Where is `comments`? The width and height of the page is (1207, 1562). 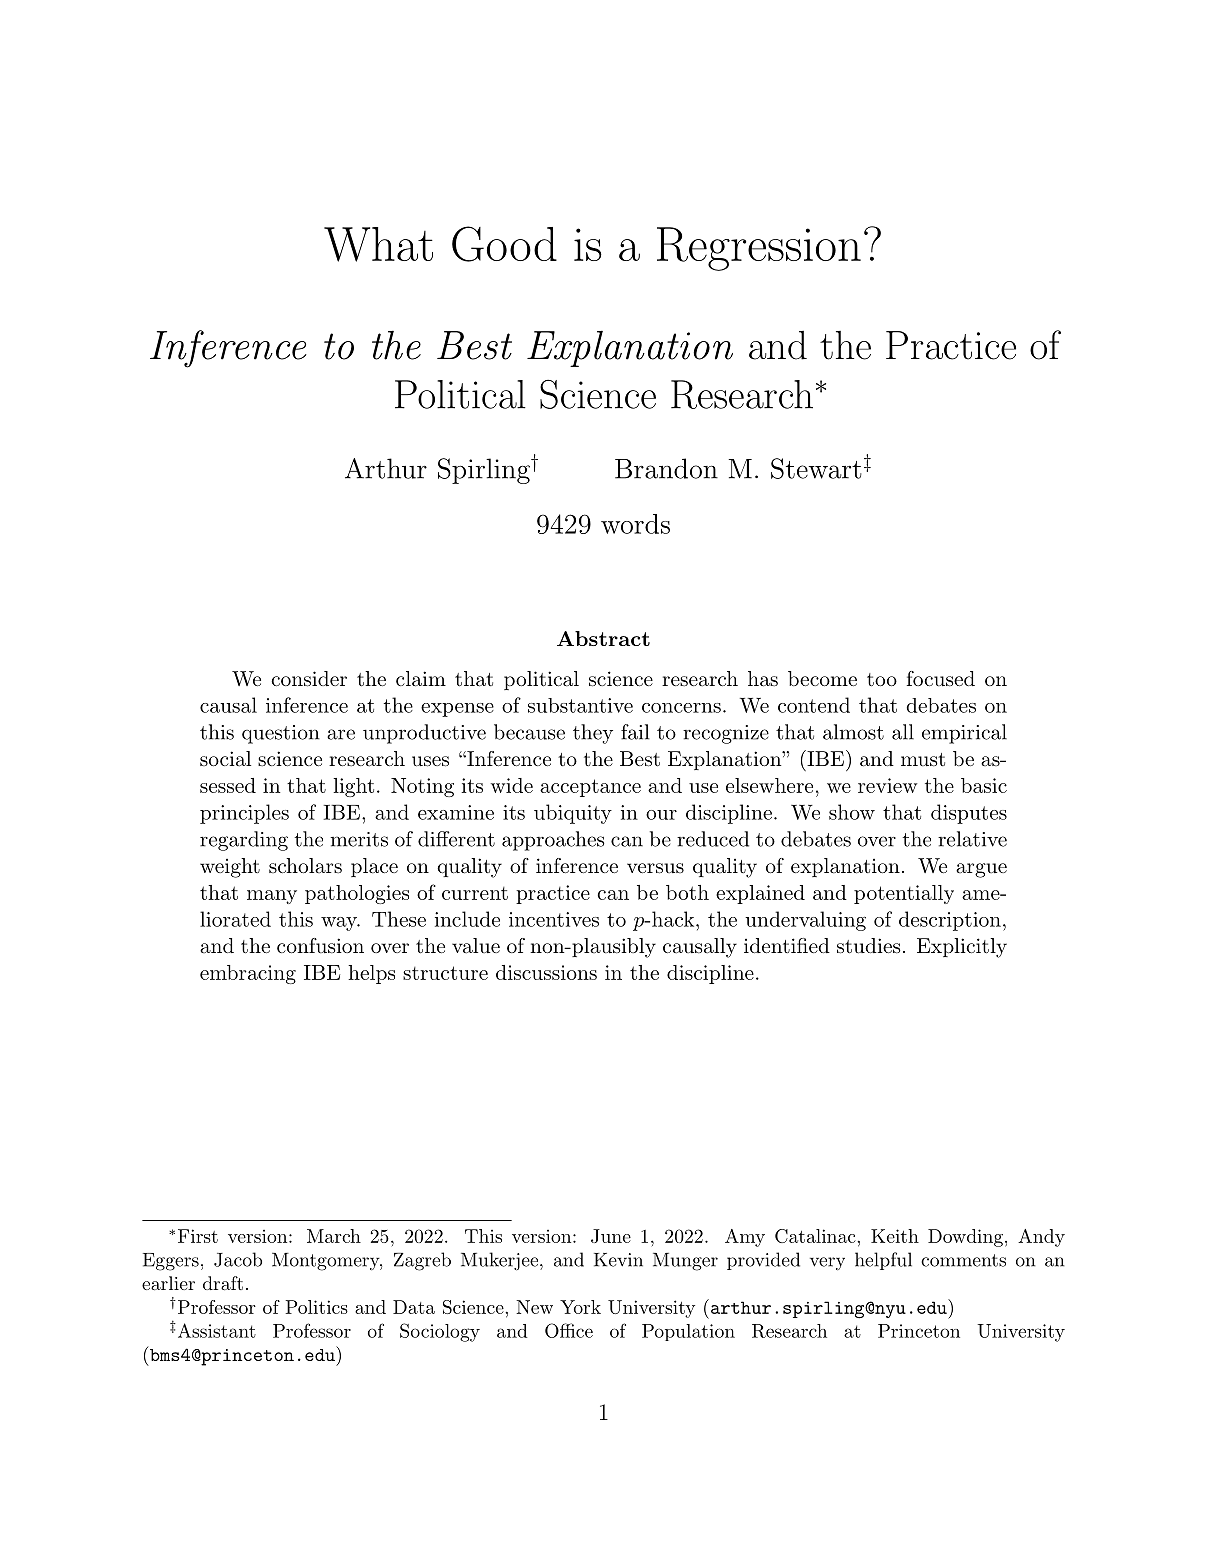 comments is located at coordinates (963, 1260).
